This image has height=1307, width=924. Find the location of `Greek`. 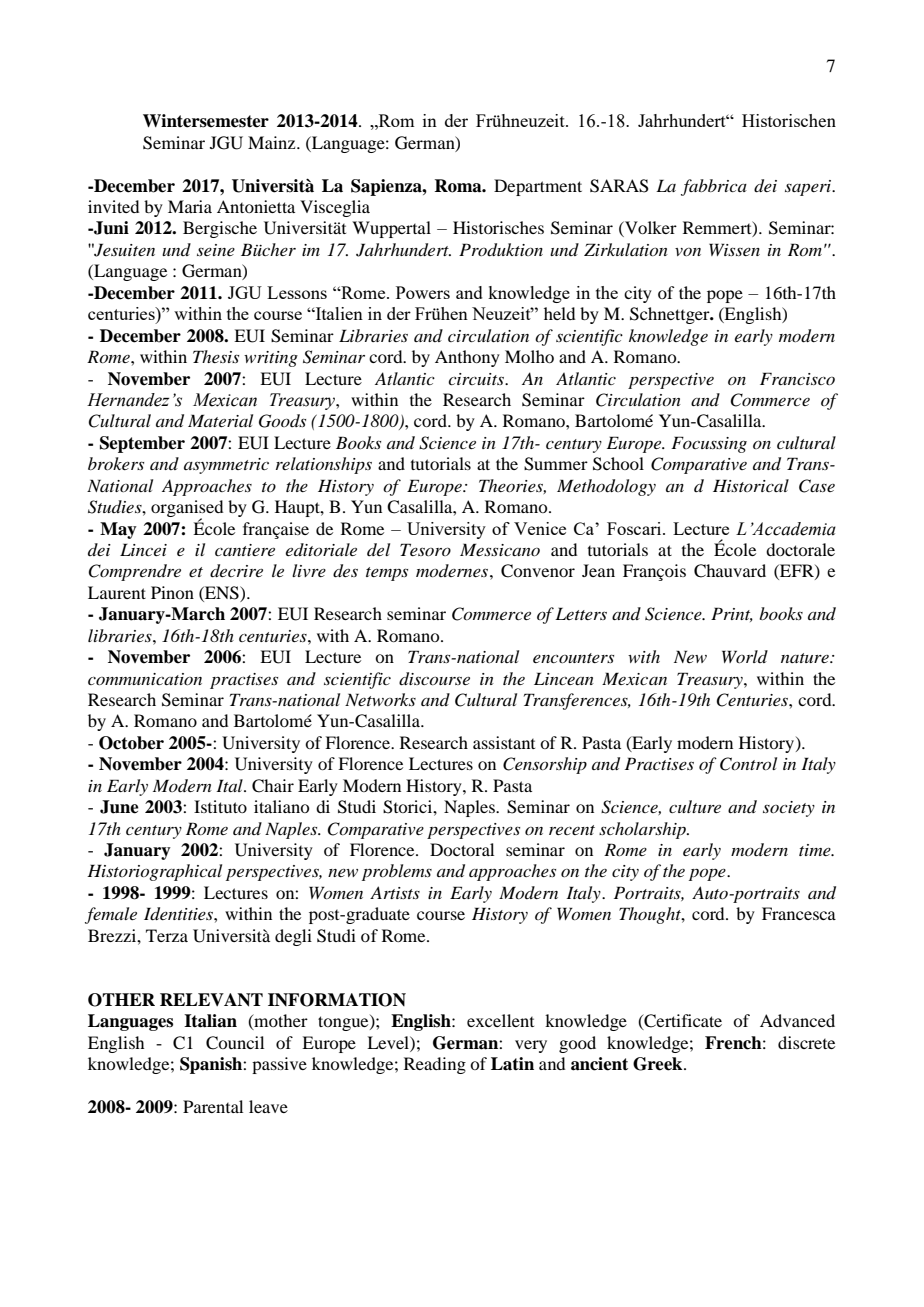

Greek is located at coordinates (659, 1064).
